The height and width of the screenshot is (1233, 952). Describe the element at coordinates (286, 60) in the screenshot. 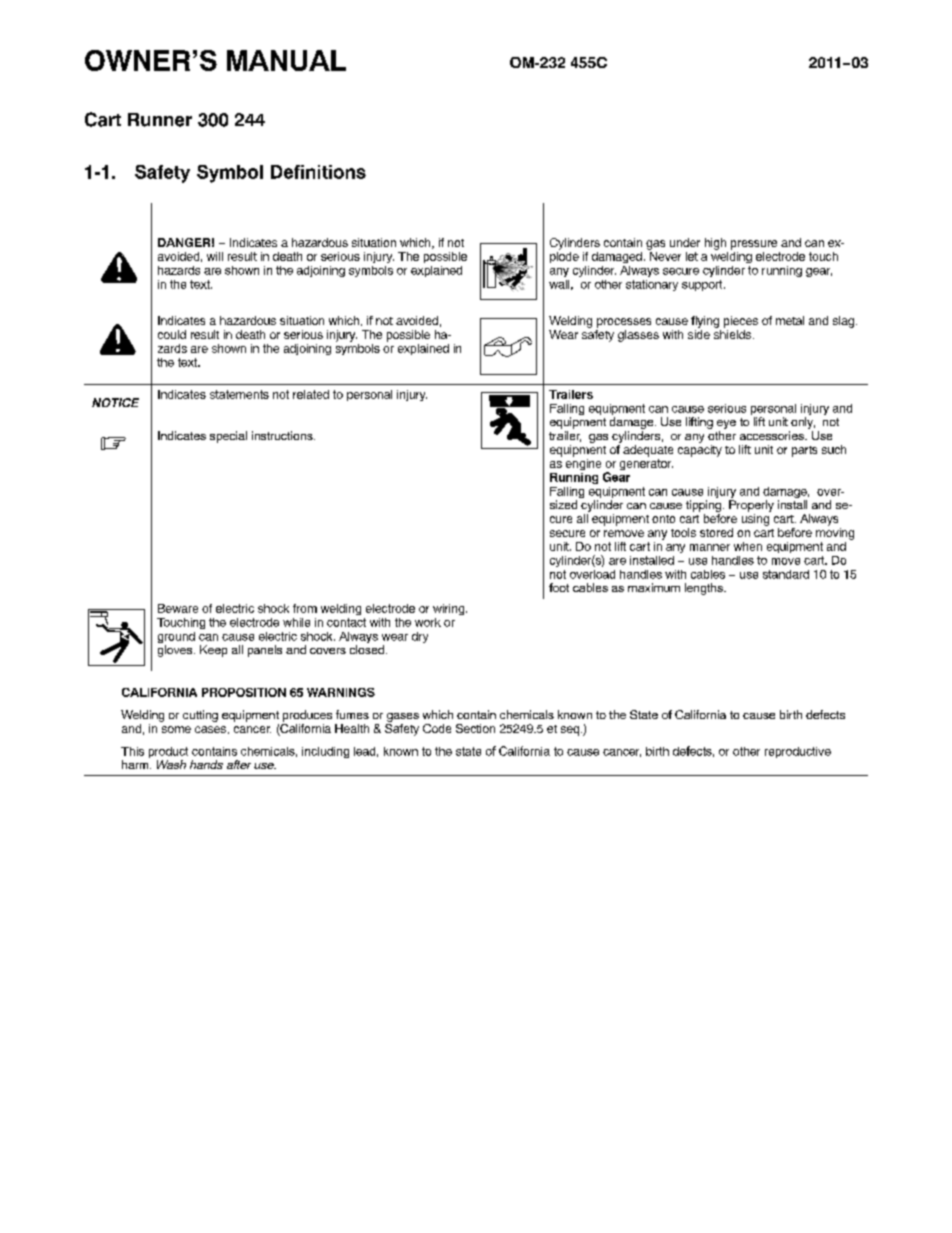

I see `MANUAL` at that location.
